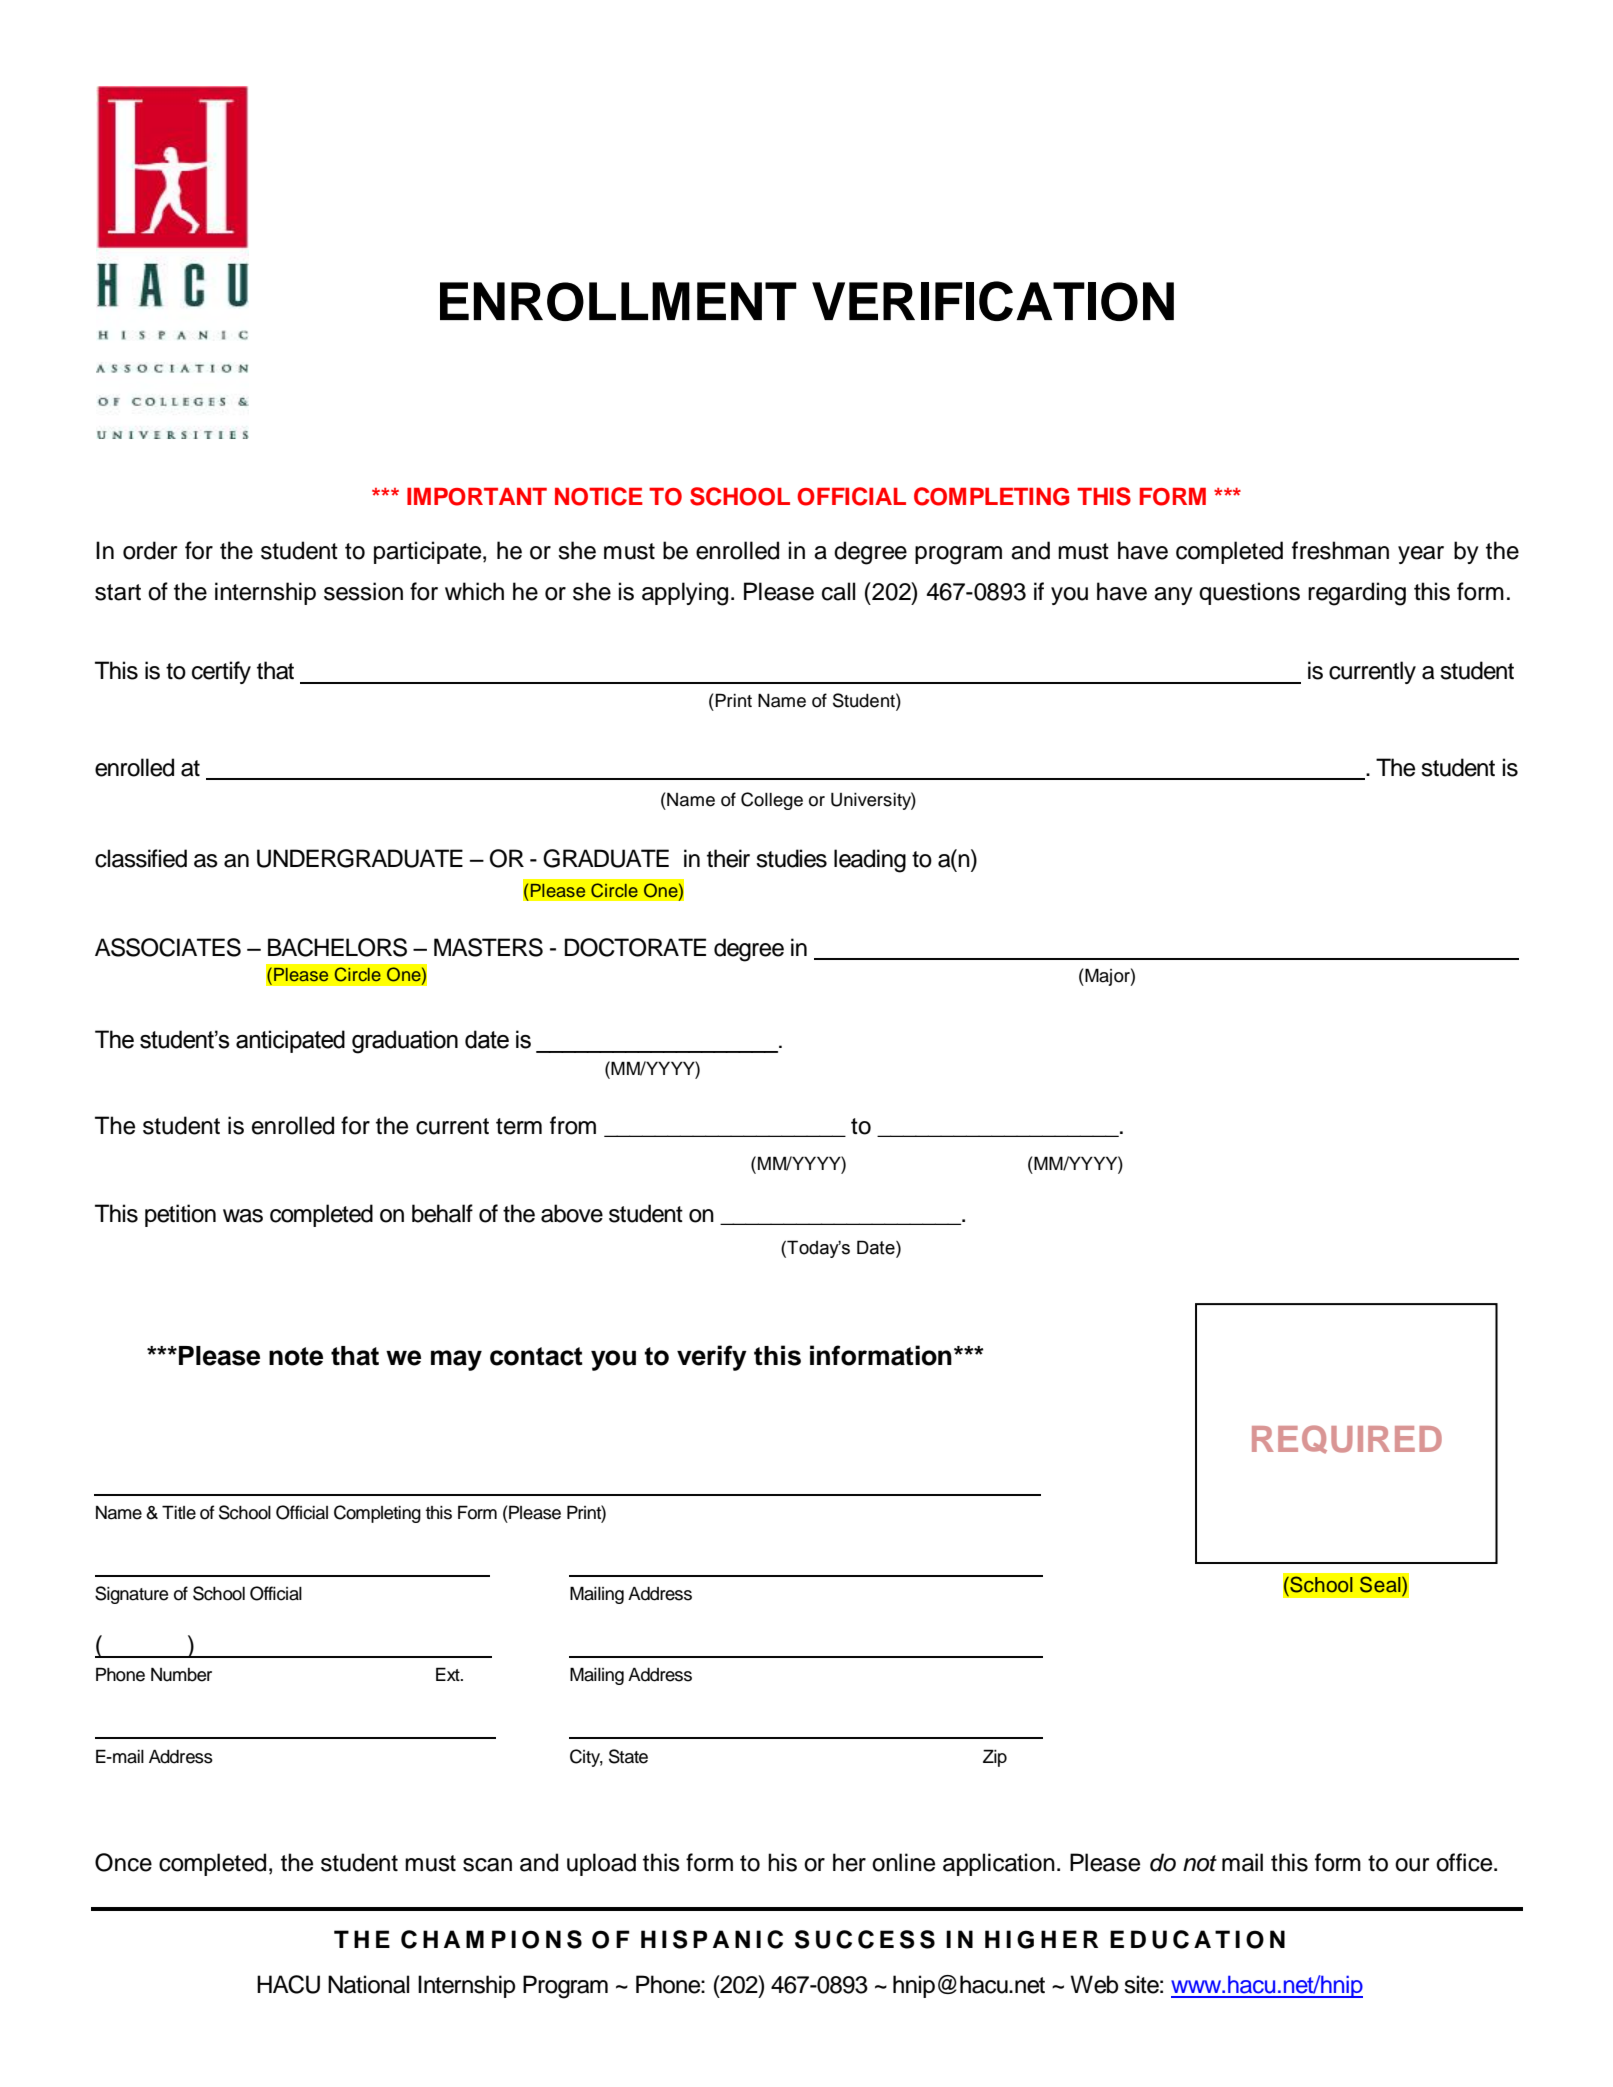  I want to click on IMPORTANT, so click(477, 497).
